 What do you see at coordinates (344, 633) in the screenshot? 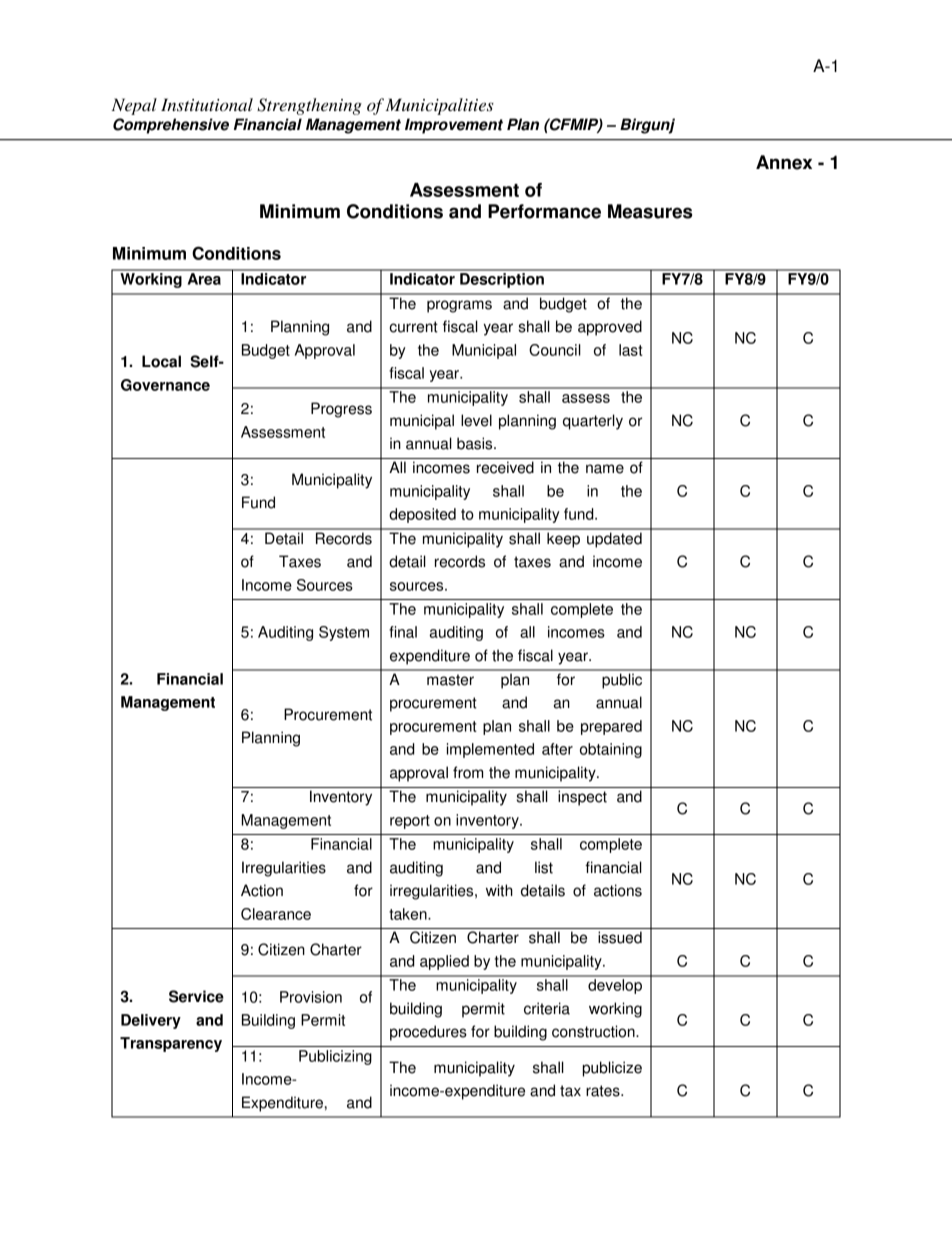
I see `System` at bounding box center [344, 633].
